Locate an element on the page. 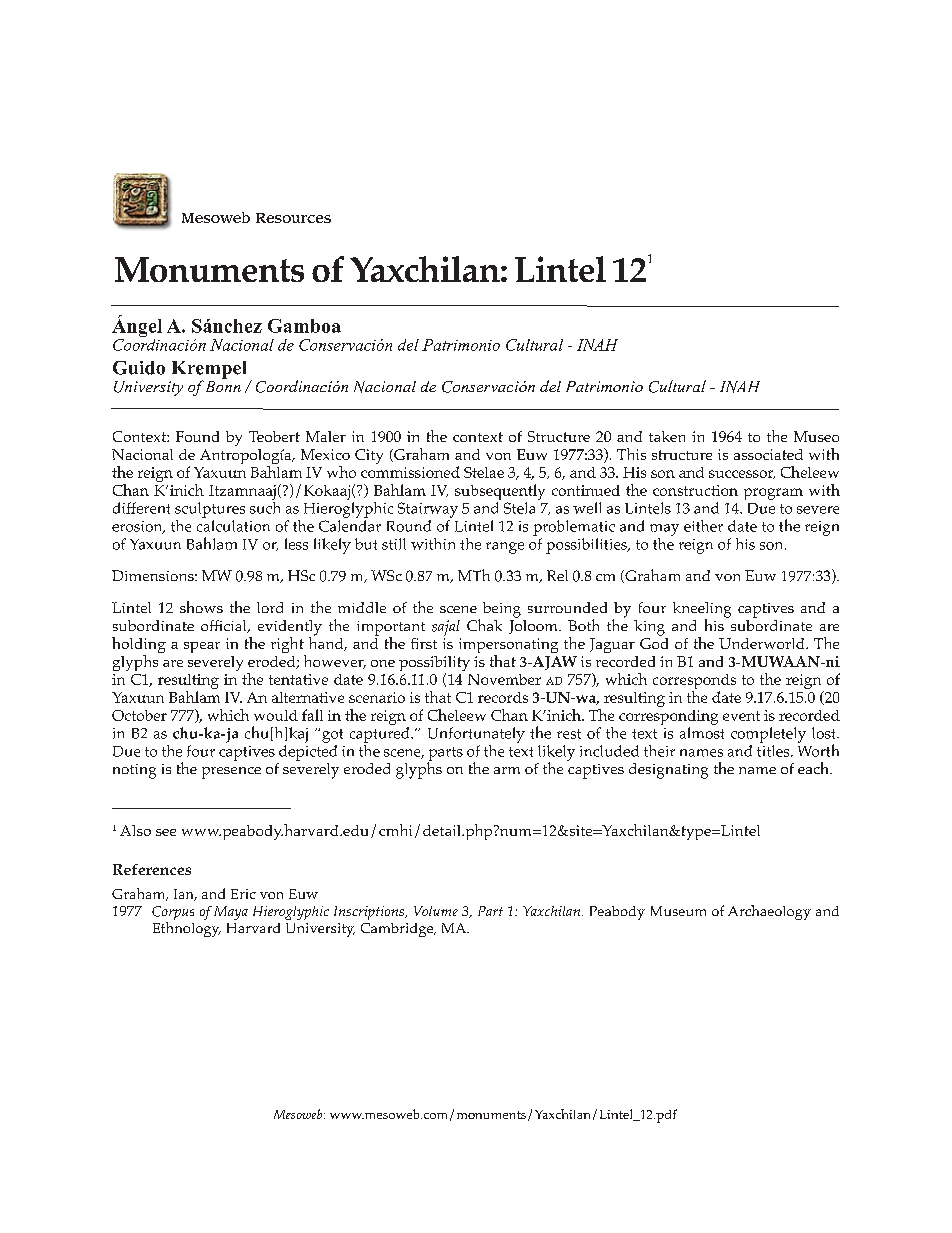 Image resolution: width=952 pixels, height=1233 pixels. Found is located at coordinates (197, 436).
